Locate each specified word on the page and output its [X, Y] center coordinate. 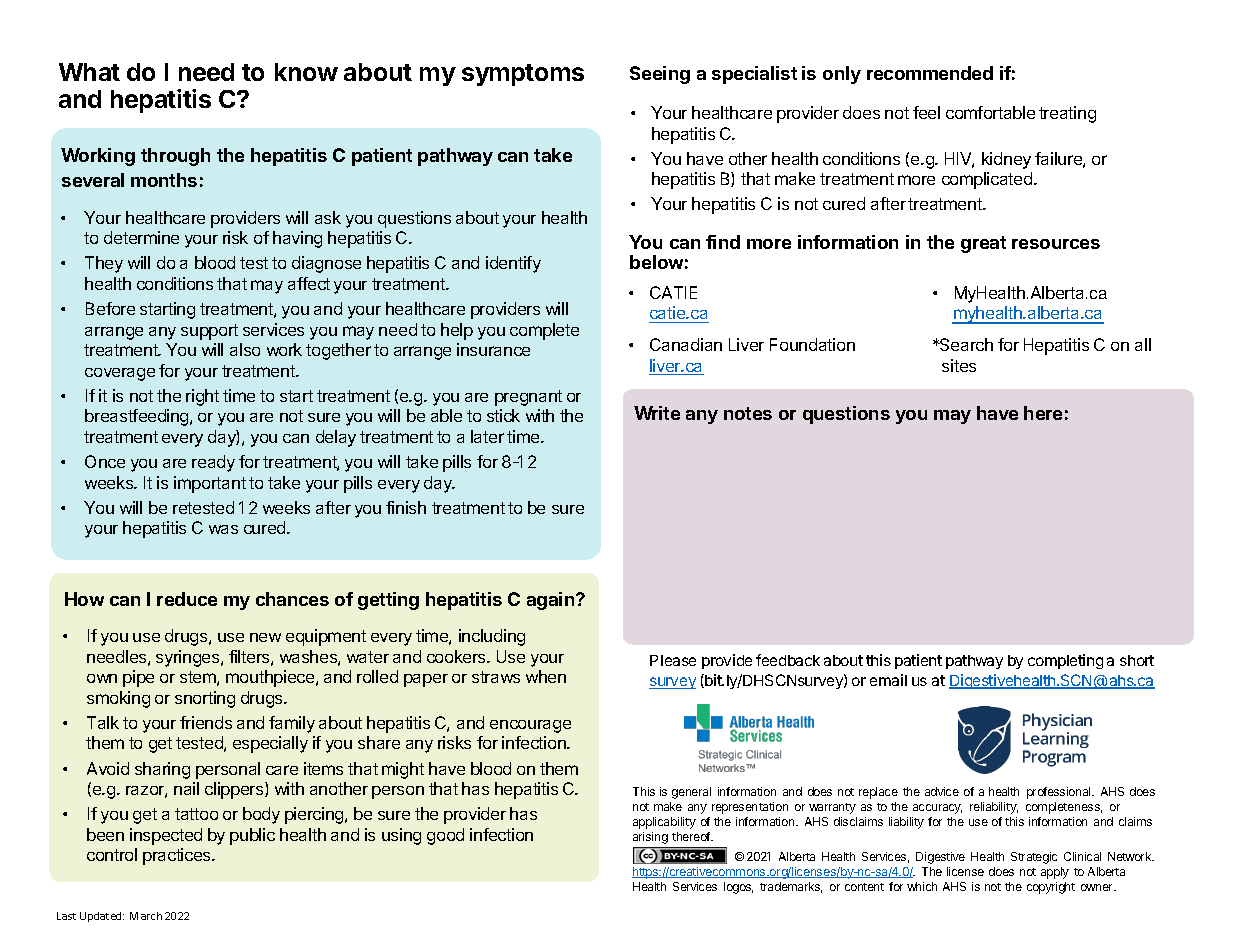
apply [1055, 873]
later [487, 436]
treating [1067, 114]
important [210, 484]
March [146, 916]
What [89, 72]
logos [738, 888]
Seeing [660, 75]
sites [959, 365]
